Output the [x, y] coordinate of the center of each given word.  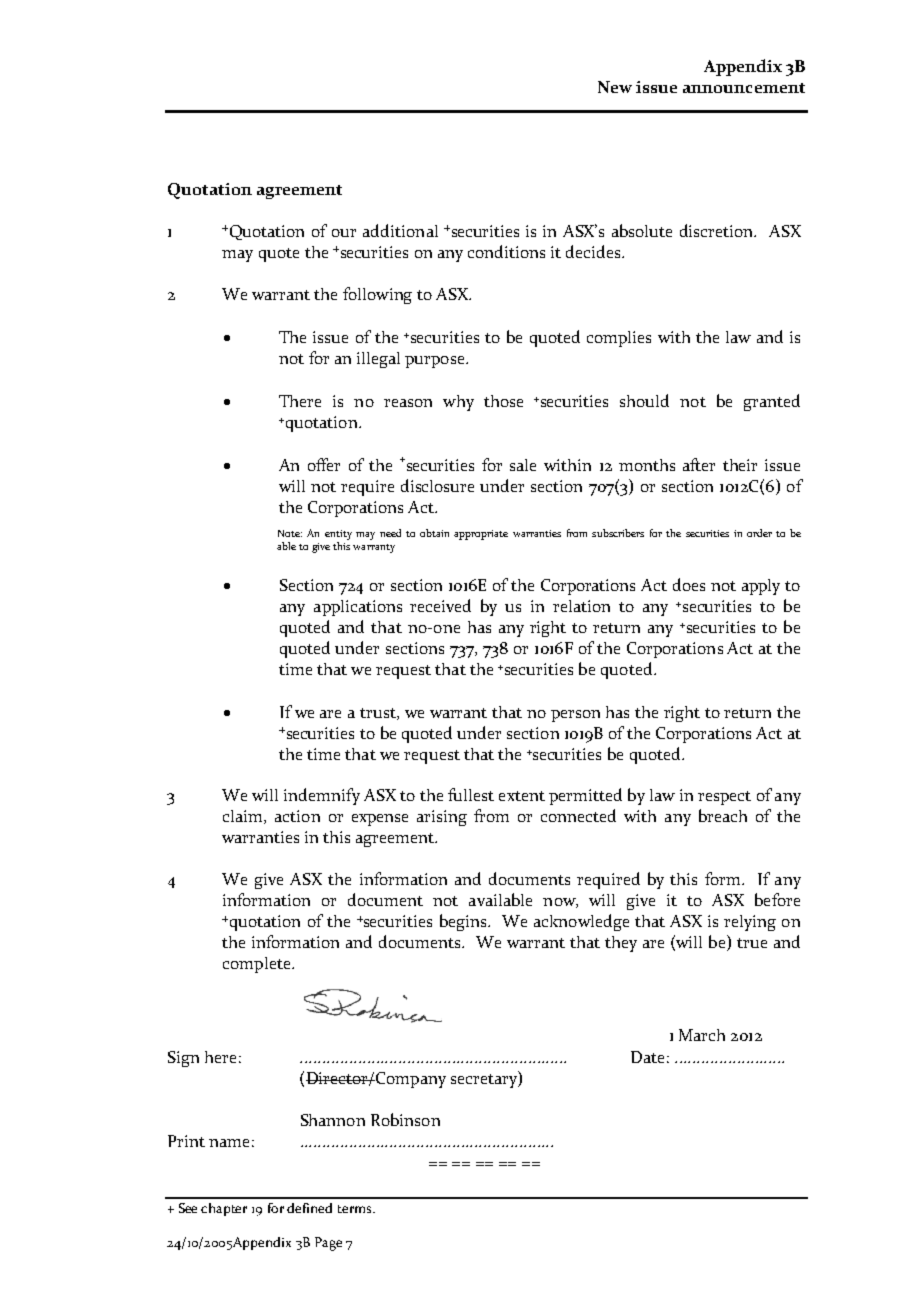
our [344, 233]
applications [358, 608]
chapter [224, 1209]
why [458, 403]
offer [324, 464]
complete [258, 965]
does [689, 584]
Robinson [405, 1119]
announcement [744, 88]
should [644, 400]
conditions [506, 251]
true [752, 943]
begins [464, 922]
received [440, 605]
